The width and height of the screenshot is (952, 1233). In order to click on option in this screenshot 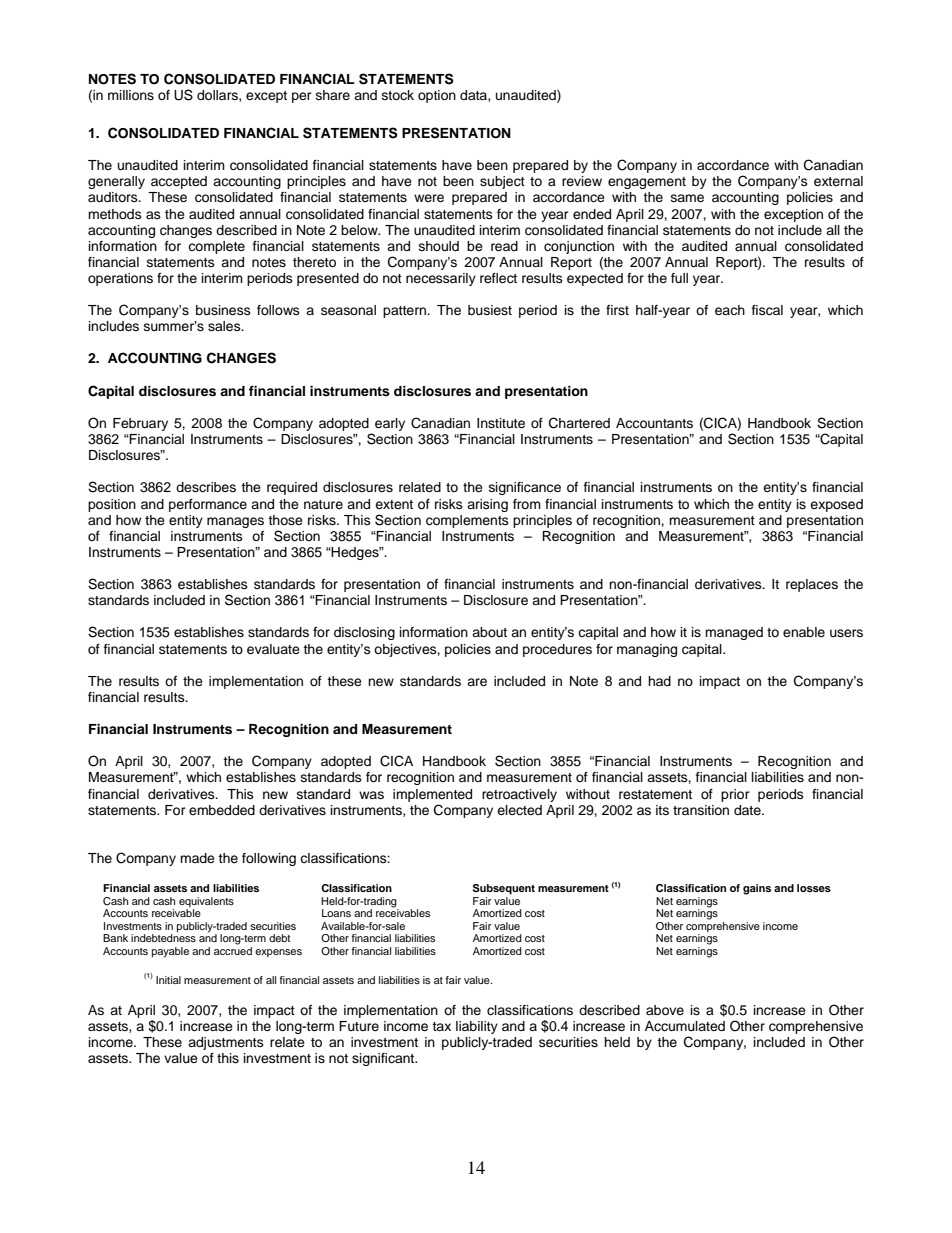, I will do `click(437, 96)`.
